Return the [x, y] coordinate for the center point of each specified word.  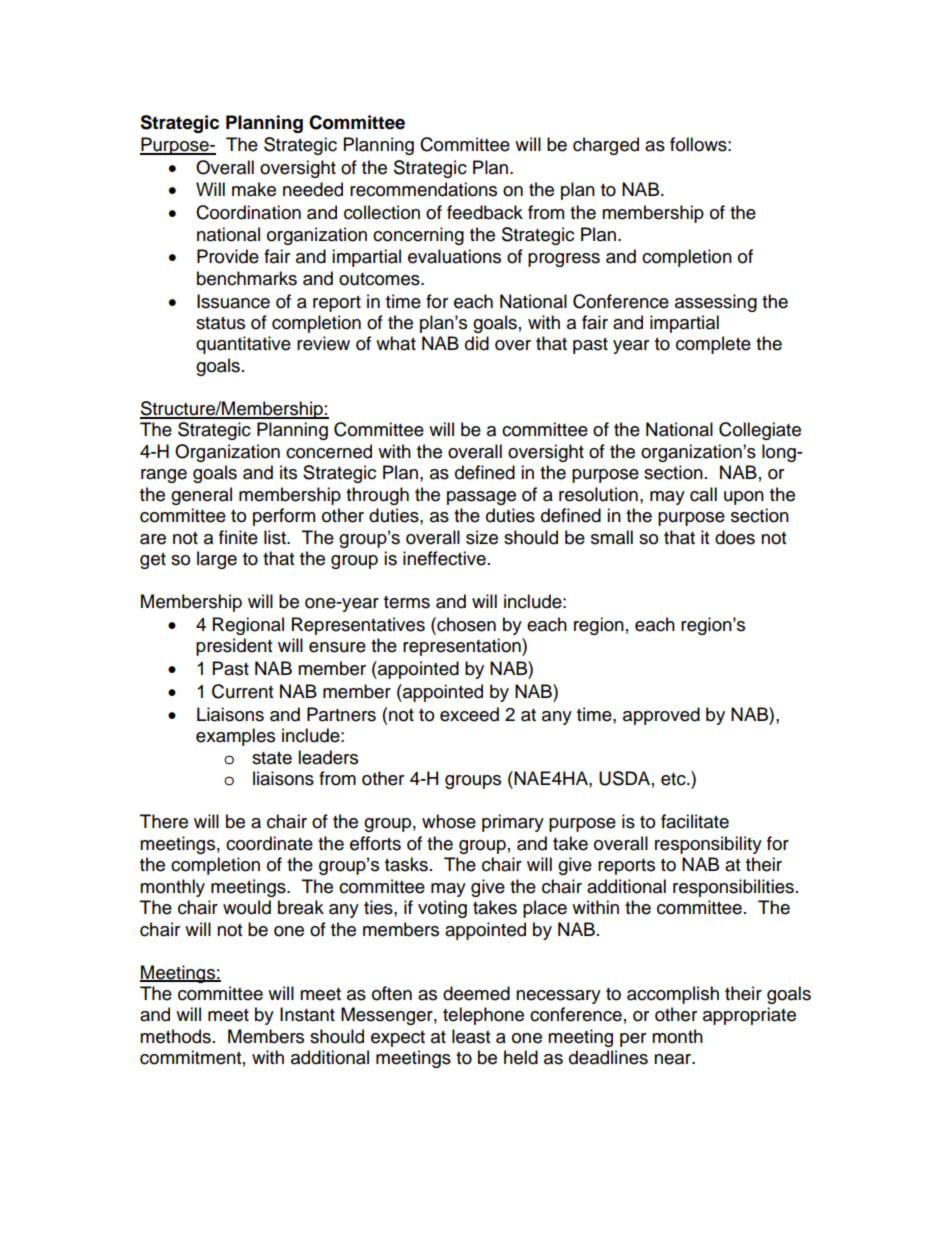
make [254, 189]
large [217, 560]
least [471, 1036]
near [673, 1059]
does [735, 537]
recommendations [423, 189]
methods [175, 1036]
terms [407, 602]
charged [606, 146]
